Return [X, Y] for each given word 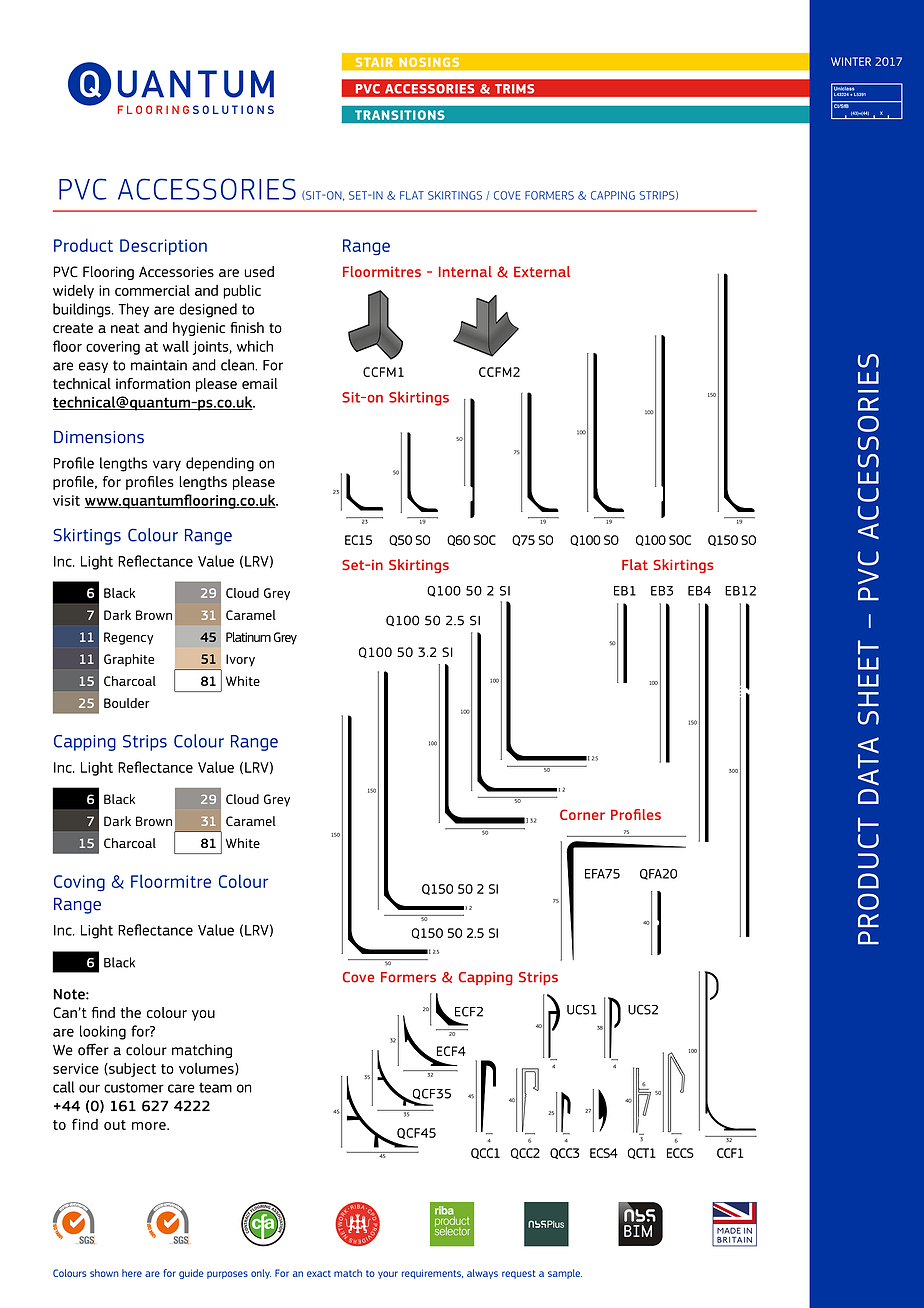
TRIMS [514, 88]
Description [163, 247]
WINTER [851, 61]
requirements [432, 1274]
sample [565, 1274]
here [132, 1273]
